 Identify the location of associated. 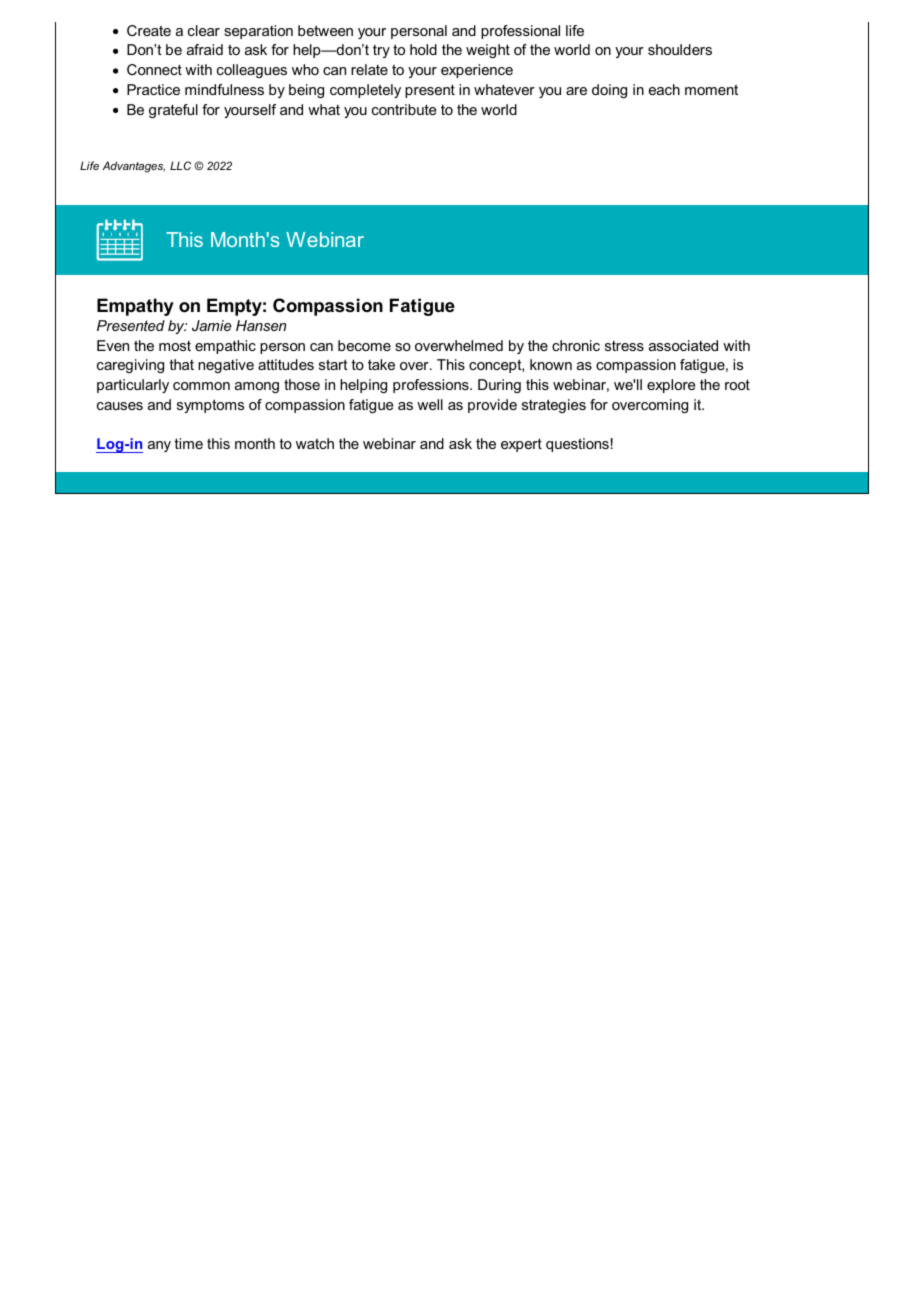
(683, 345).
